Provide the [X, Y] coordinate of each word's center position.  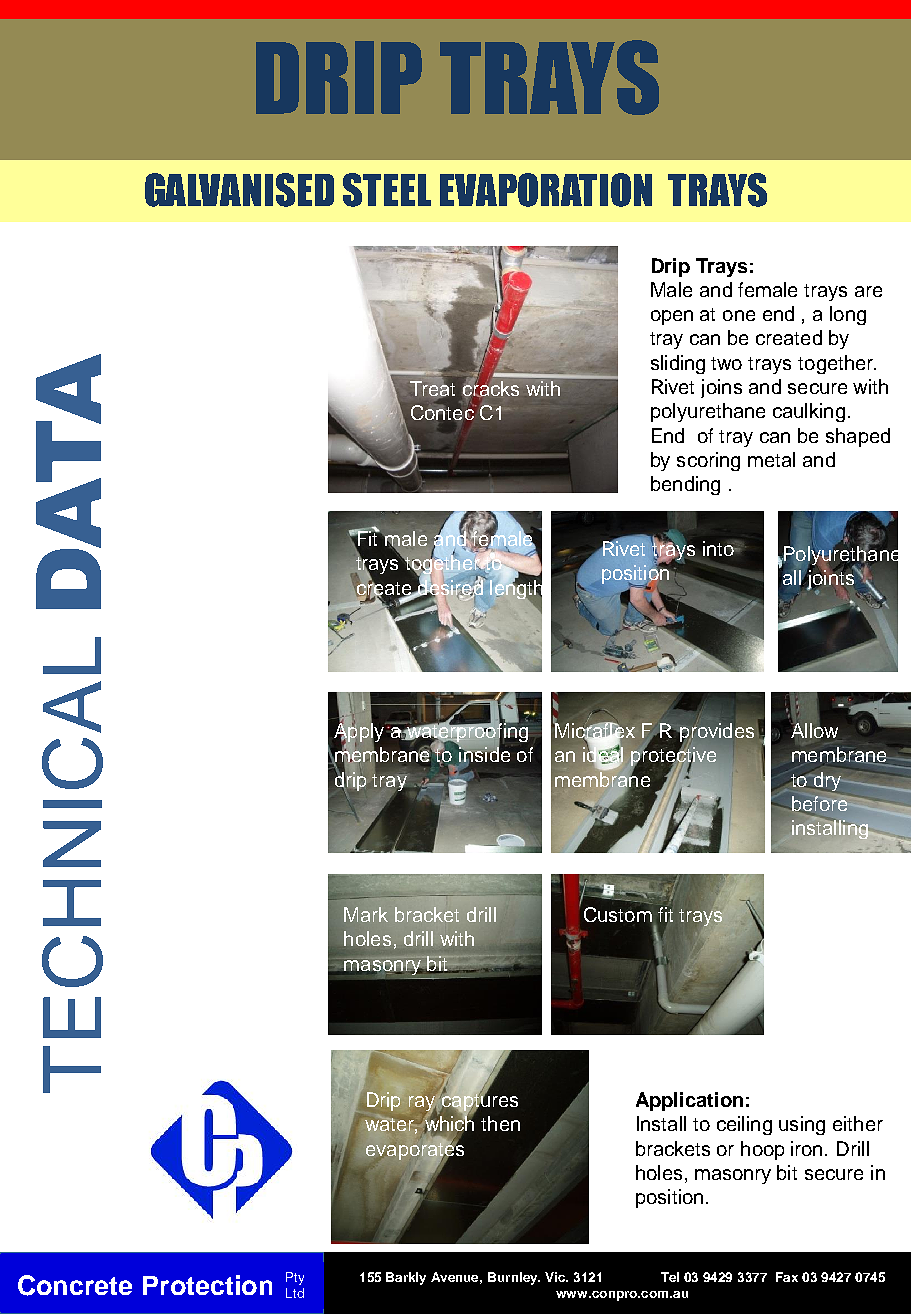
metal [771, 459]
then [500, 1123]
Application [689, 1101]
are [868, 291]
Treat [434, 388]
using [802, 1125]
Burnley [514, 1278]
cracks [490, 389]
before [818, 803]
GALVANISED [239, 190]
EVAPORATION [546, 190]
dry [827, 781]
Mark [366, 914]
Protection [207, 1285]
